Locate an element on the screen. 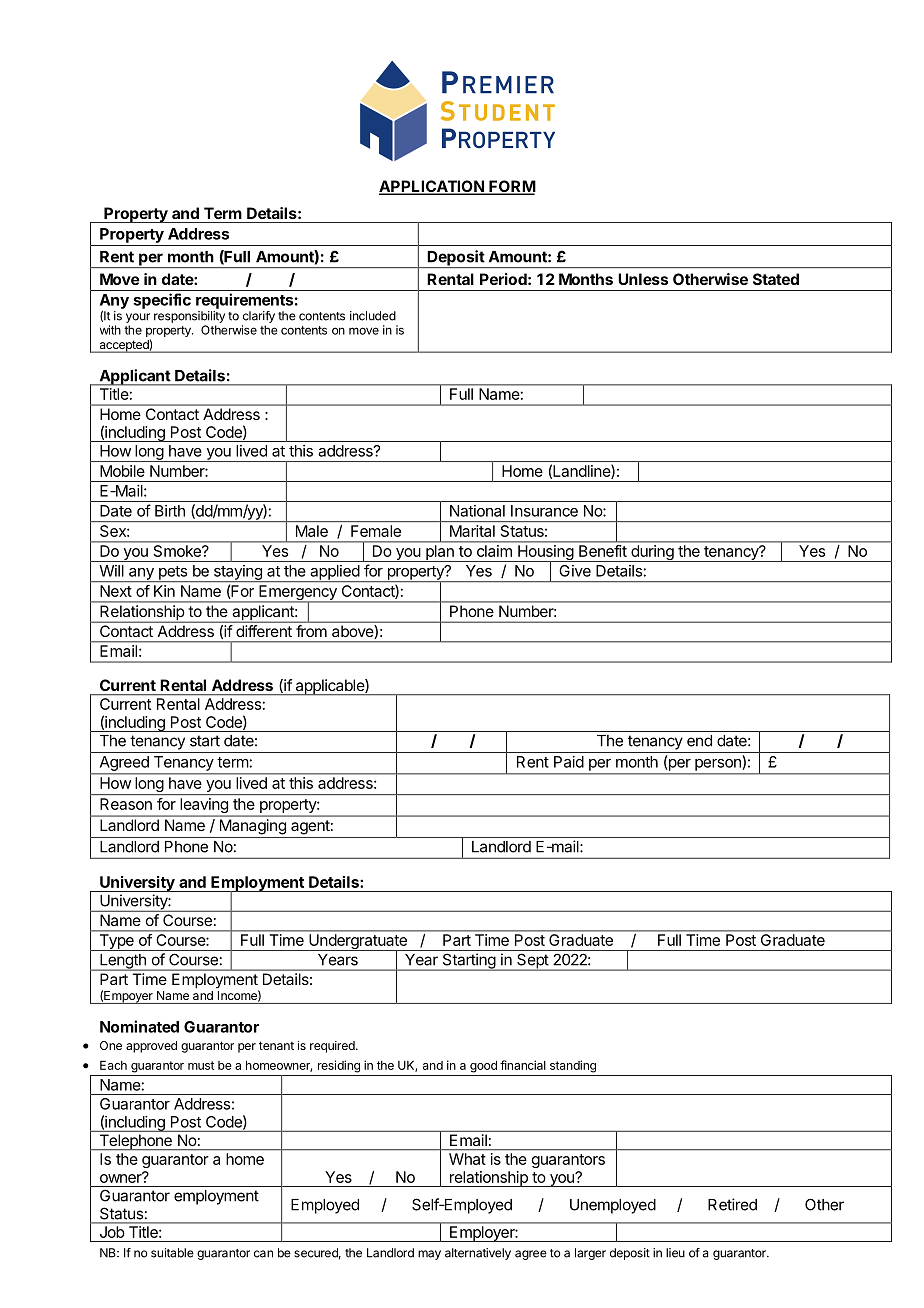 The image size is (924, 1308). Reason is located at coordinates (126, 804).
